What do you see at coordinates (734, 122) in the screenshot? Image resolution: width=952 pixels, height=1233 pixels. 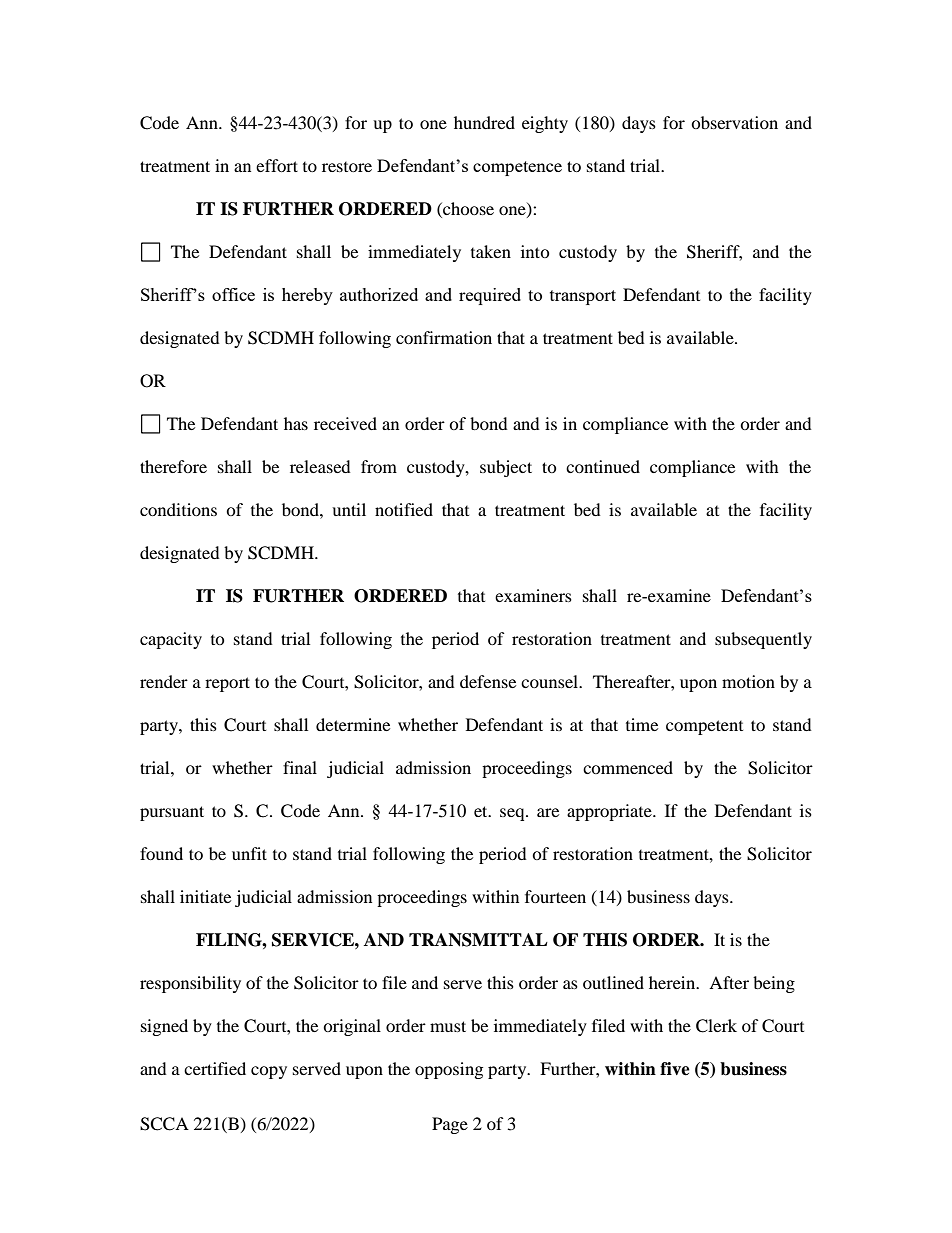 I see `observation` at bounding box center [734, 122].
